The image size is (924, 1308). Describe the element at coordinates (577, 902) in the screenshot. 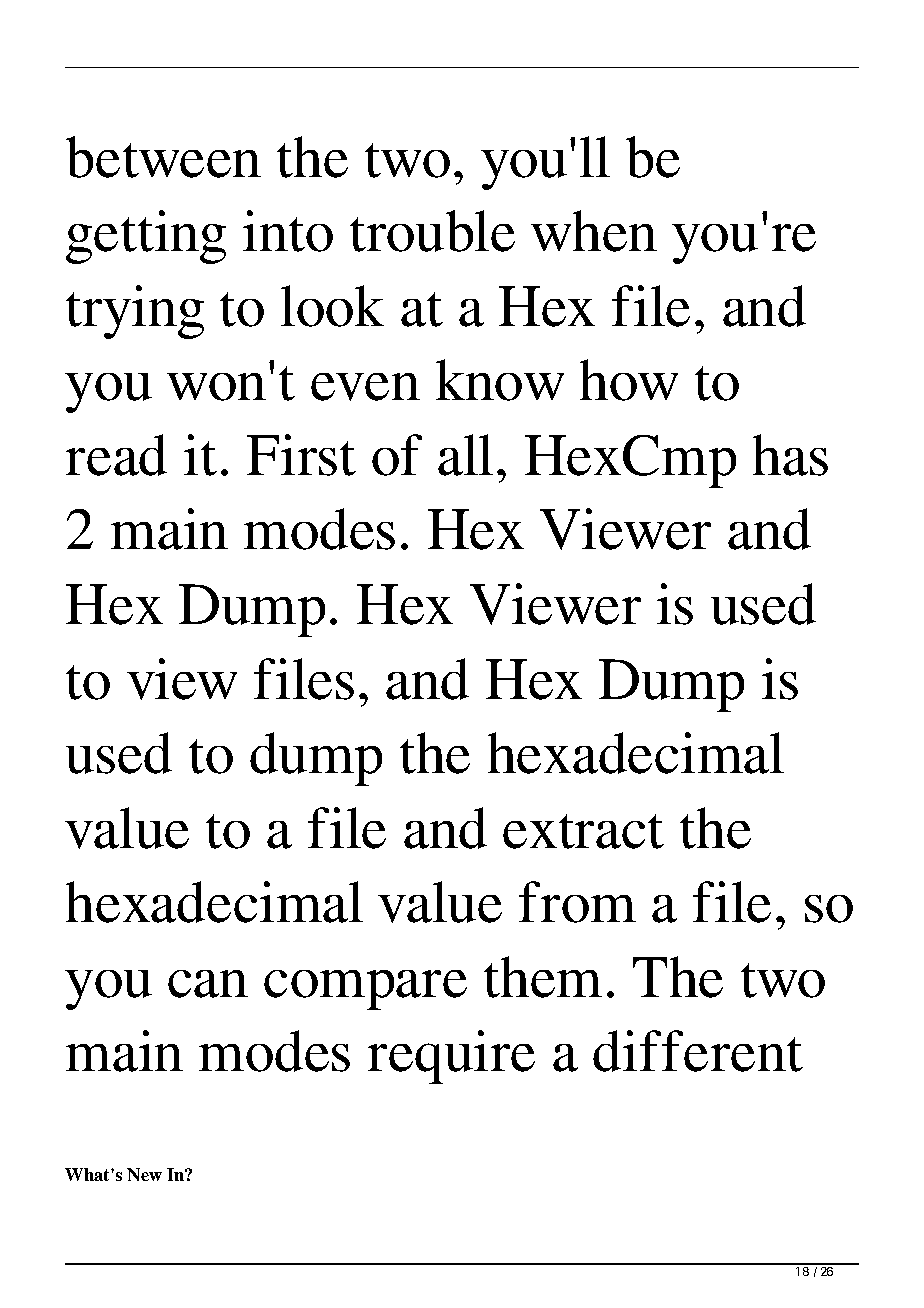

I see `from` at that location.
